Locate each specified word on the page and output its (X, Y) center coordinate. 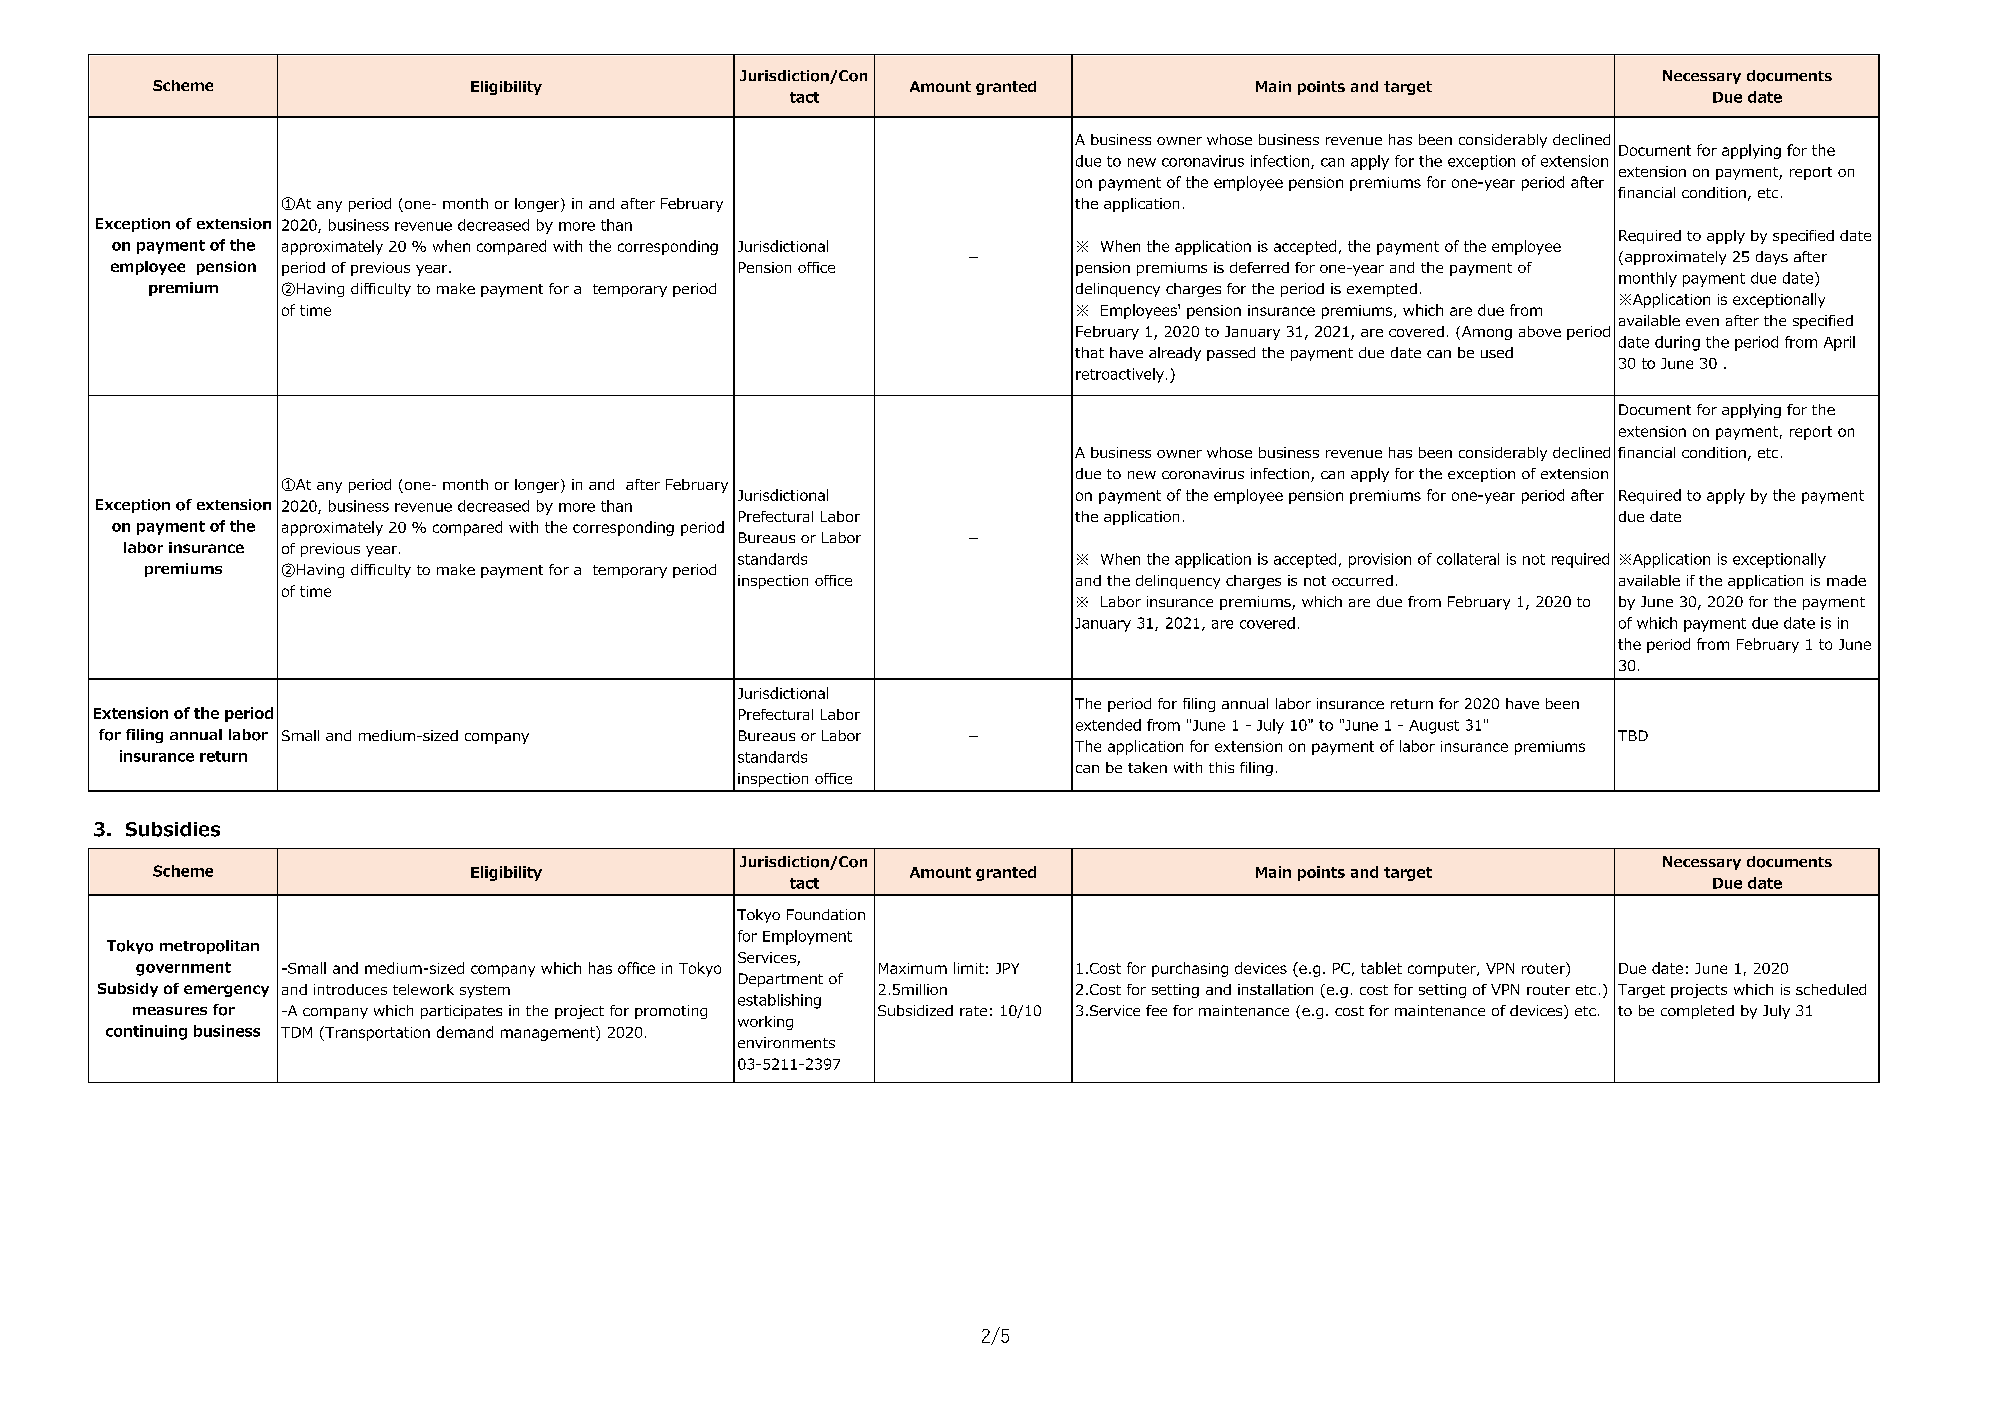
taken (1147, 767)
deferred (1259, 267)
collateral (1468, 559)
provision (1380, 560)
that (1089, 352)
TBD (1633, 735)
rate (973, 1011)
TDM (296, 1032)
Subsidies (173, 829)
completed (1697, 1012)
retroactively (1120, 375)
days (1772, 258)
